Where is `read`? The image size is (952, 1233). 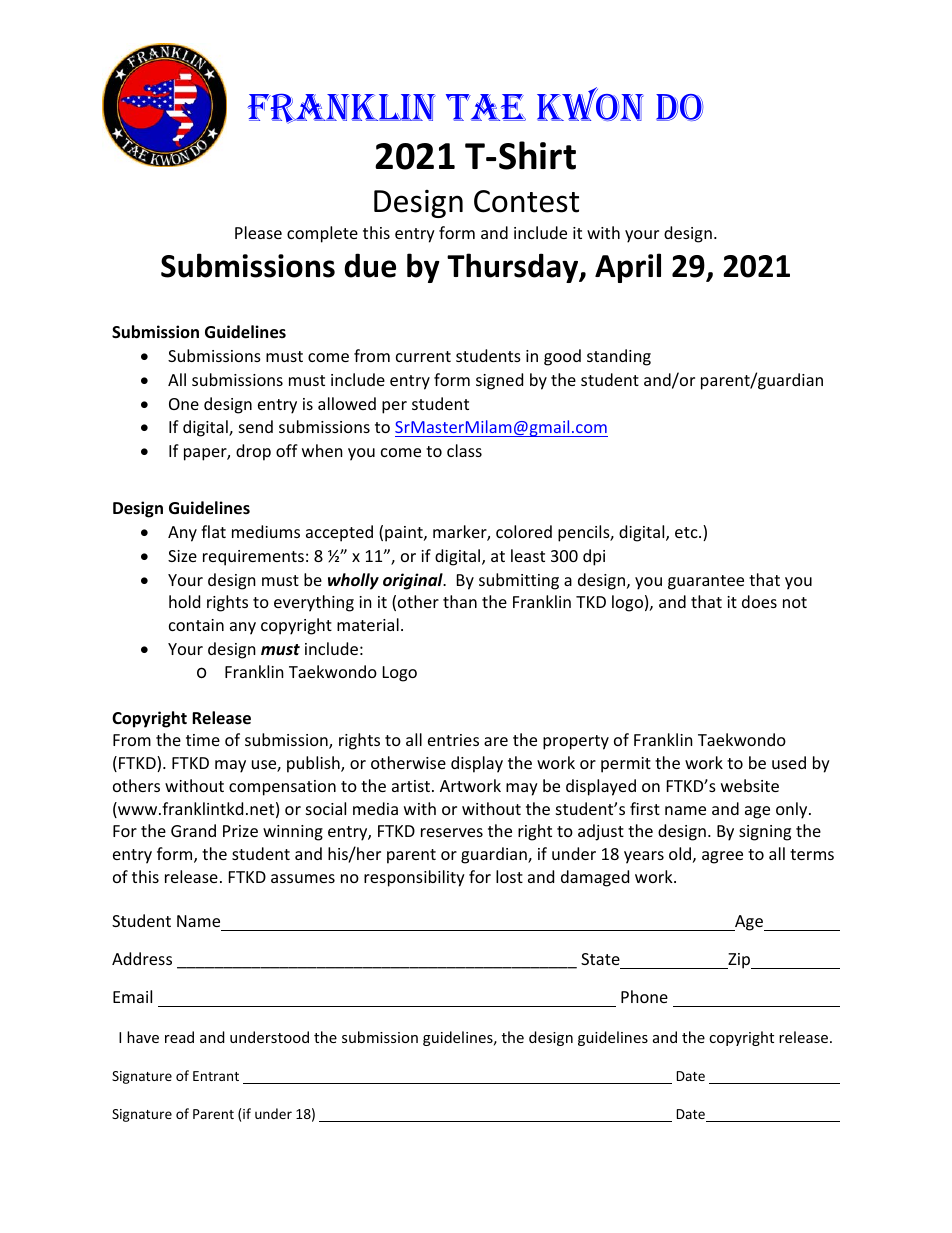
read is located at coordinates (179, 1037).
